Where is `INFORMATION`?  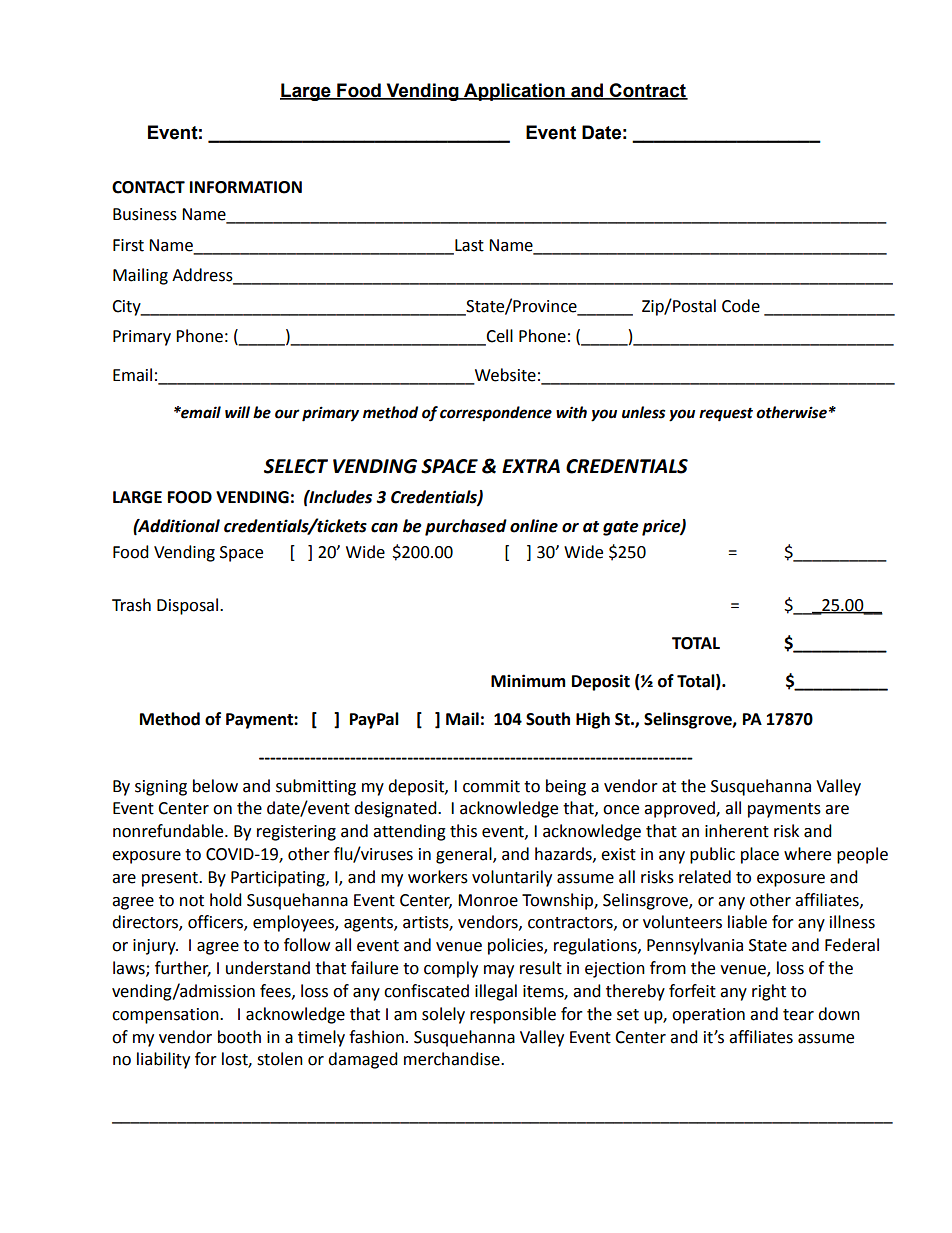
INFORMATION is located at coordinates (246, 187).
